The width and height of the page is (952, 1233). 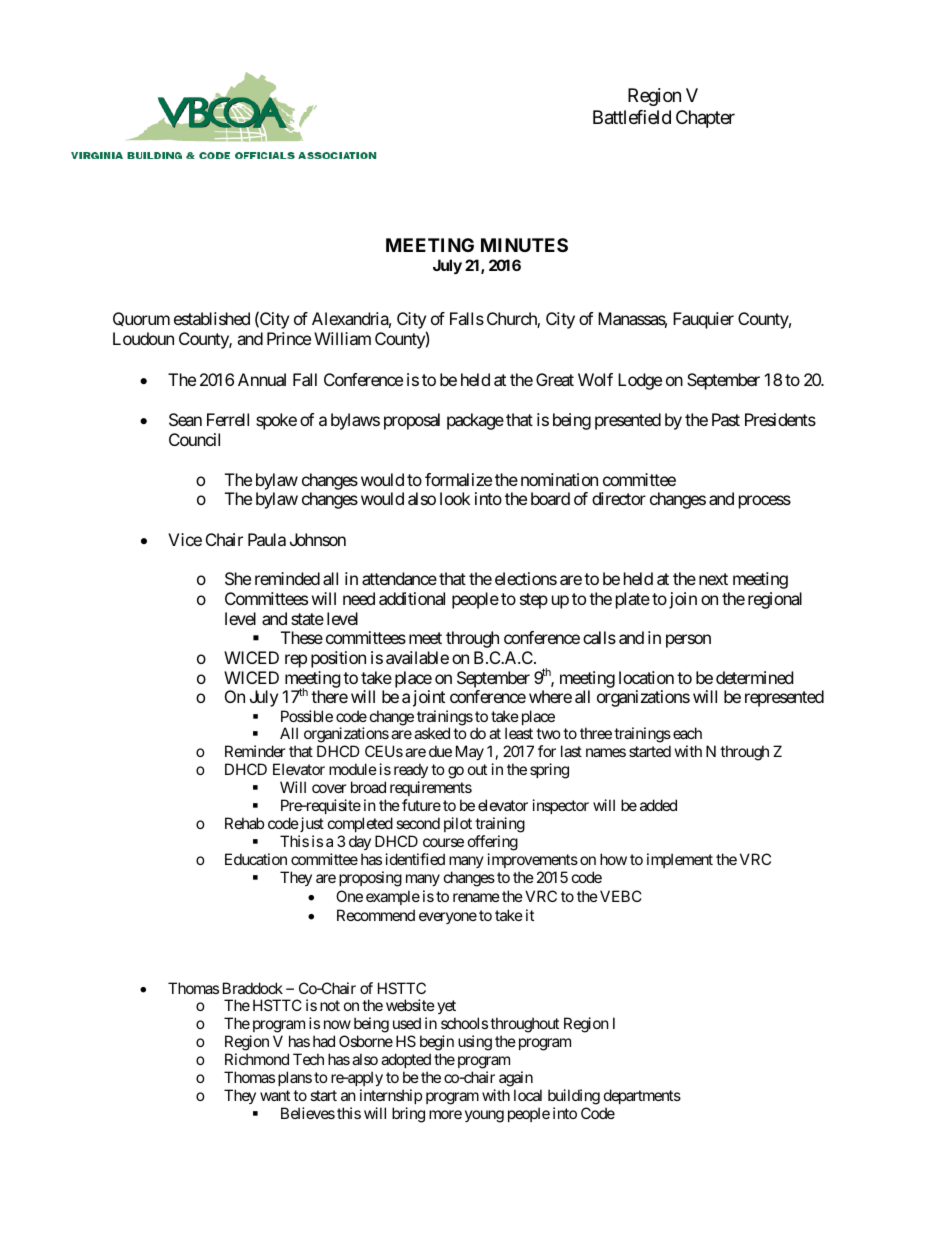 What do you see at coordinates (524, 245) in the page?
I see `MINUTES` at bounding box center [524, 245].
